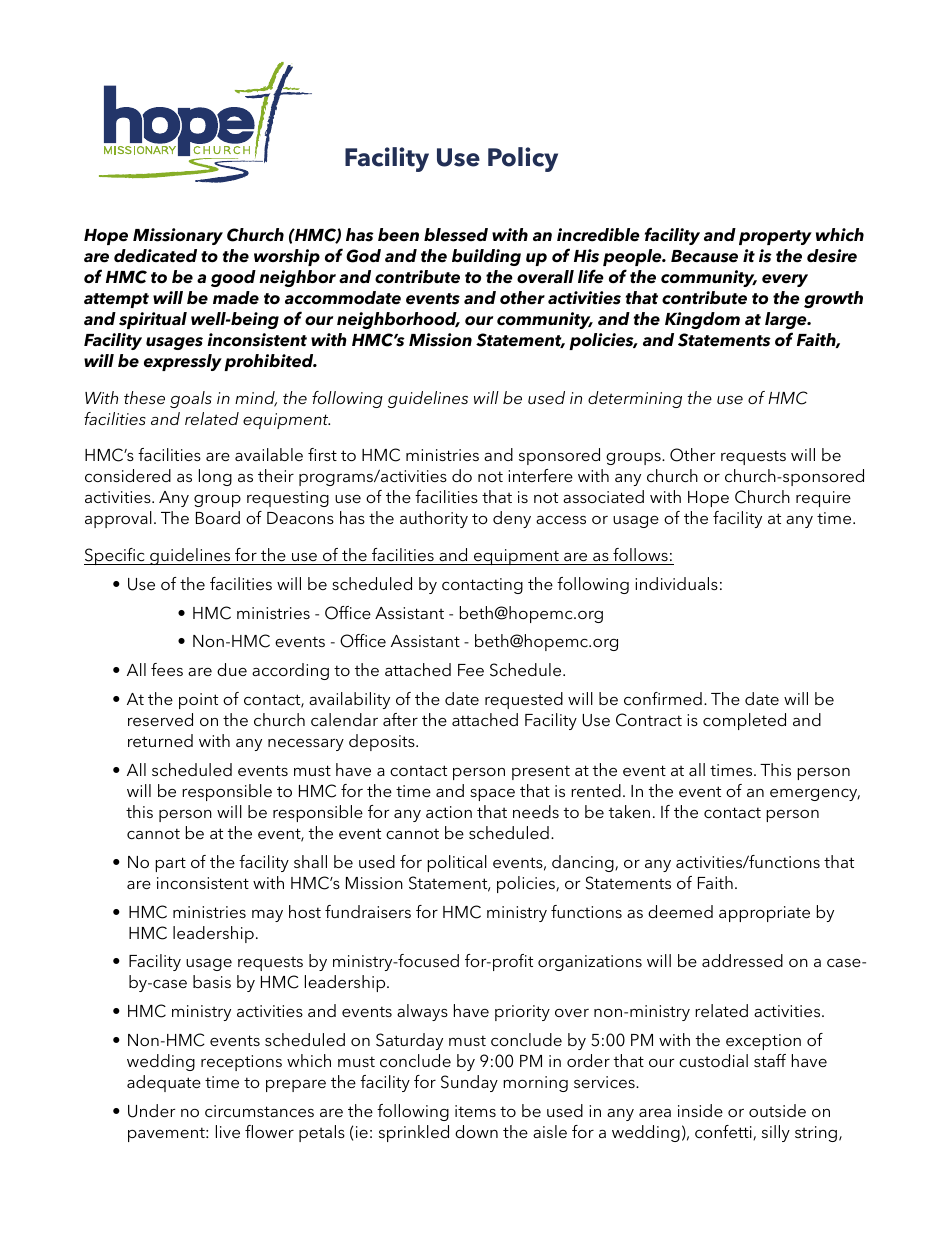  Describe the element at coordinates (475, 1111) in the document. I see `items` at that location.
